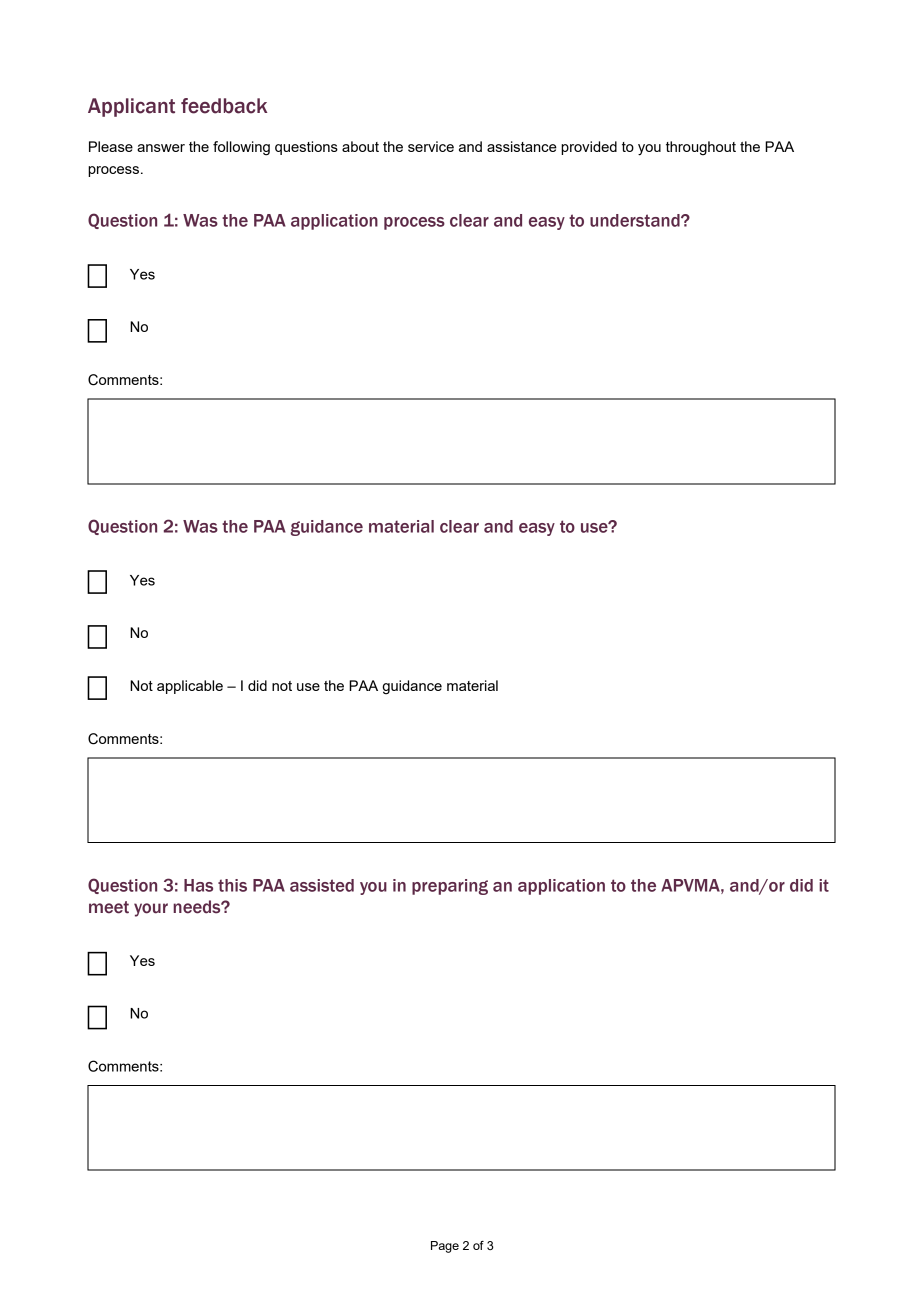  I want to click on this, so click(232, 885).
